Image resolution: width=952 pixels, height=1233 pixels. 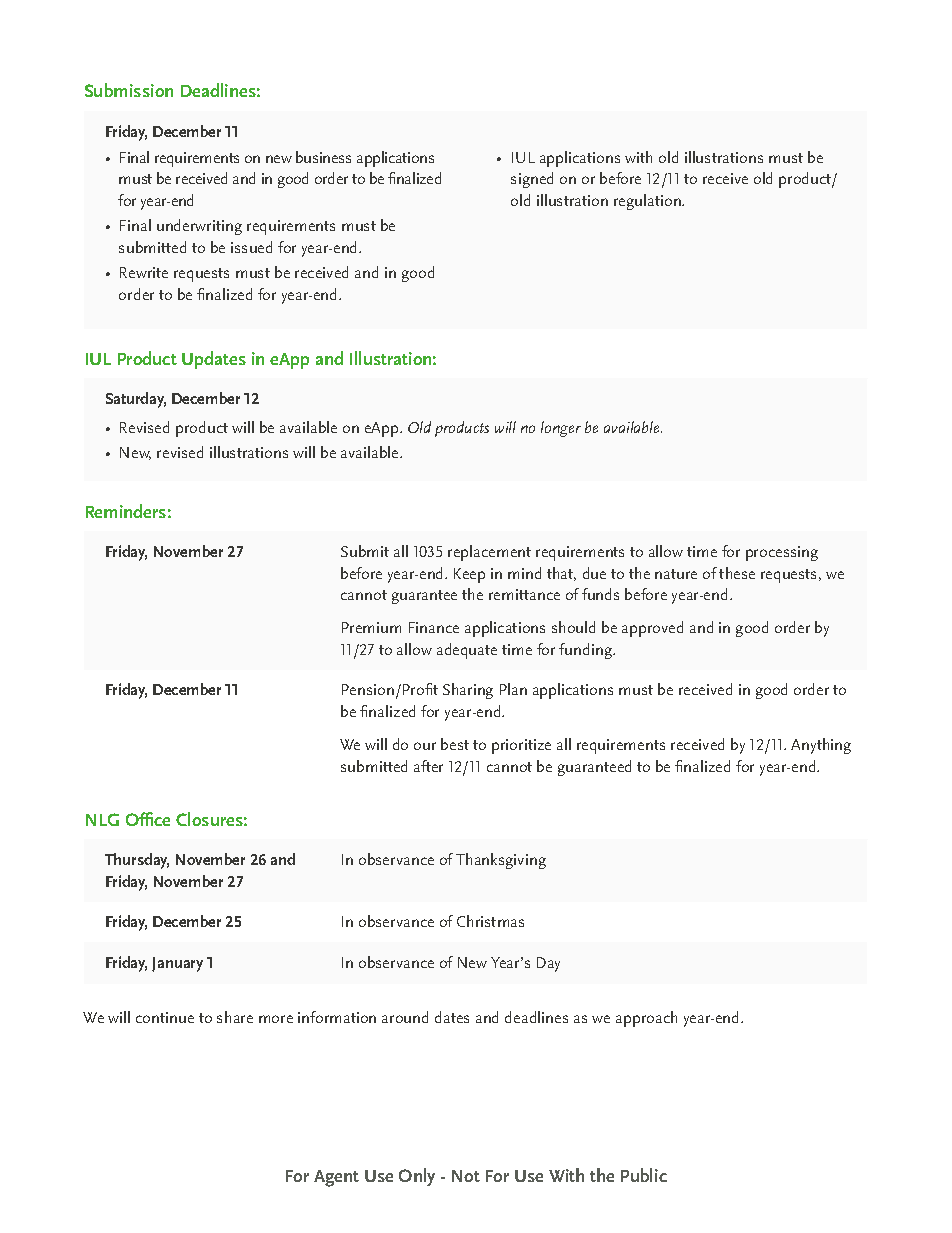 What do you see at coordinates (428, 766) in the screenshot?
I see `after` at bounding box center [428, 766].
